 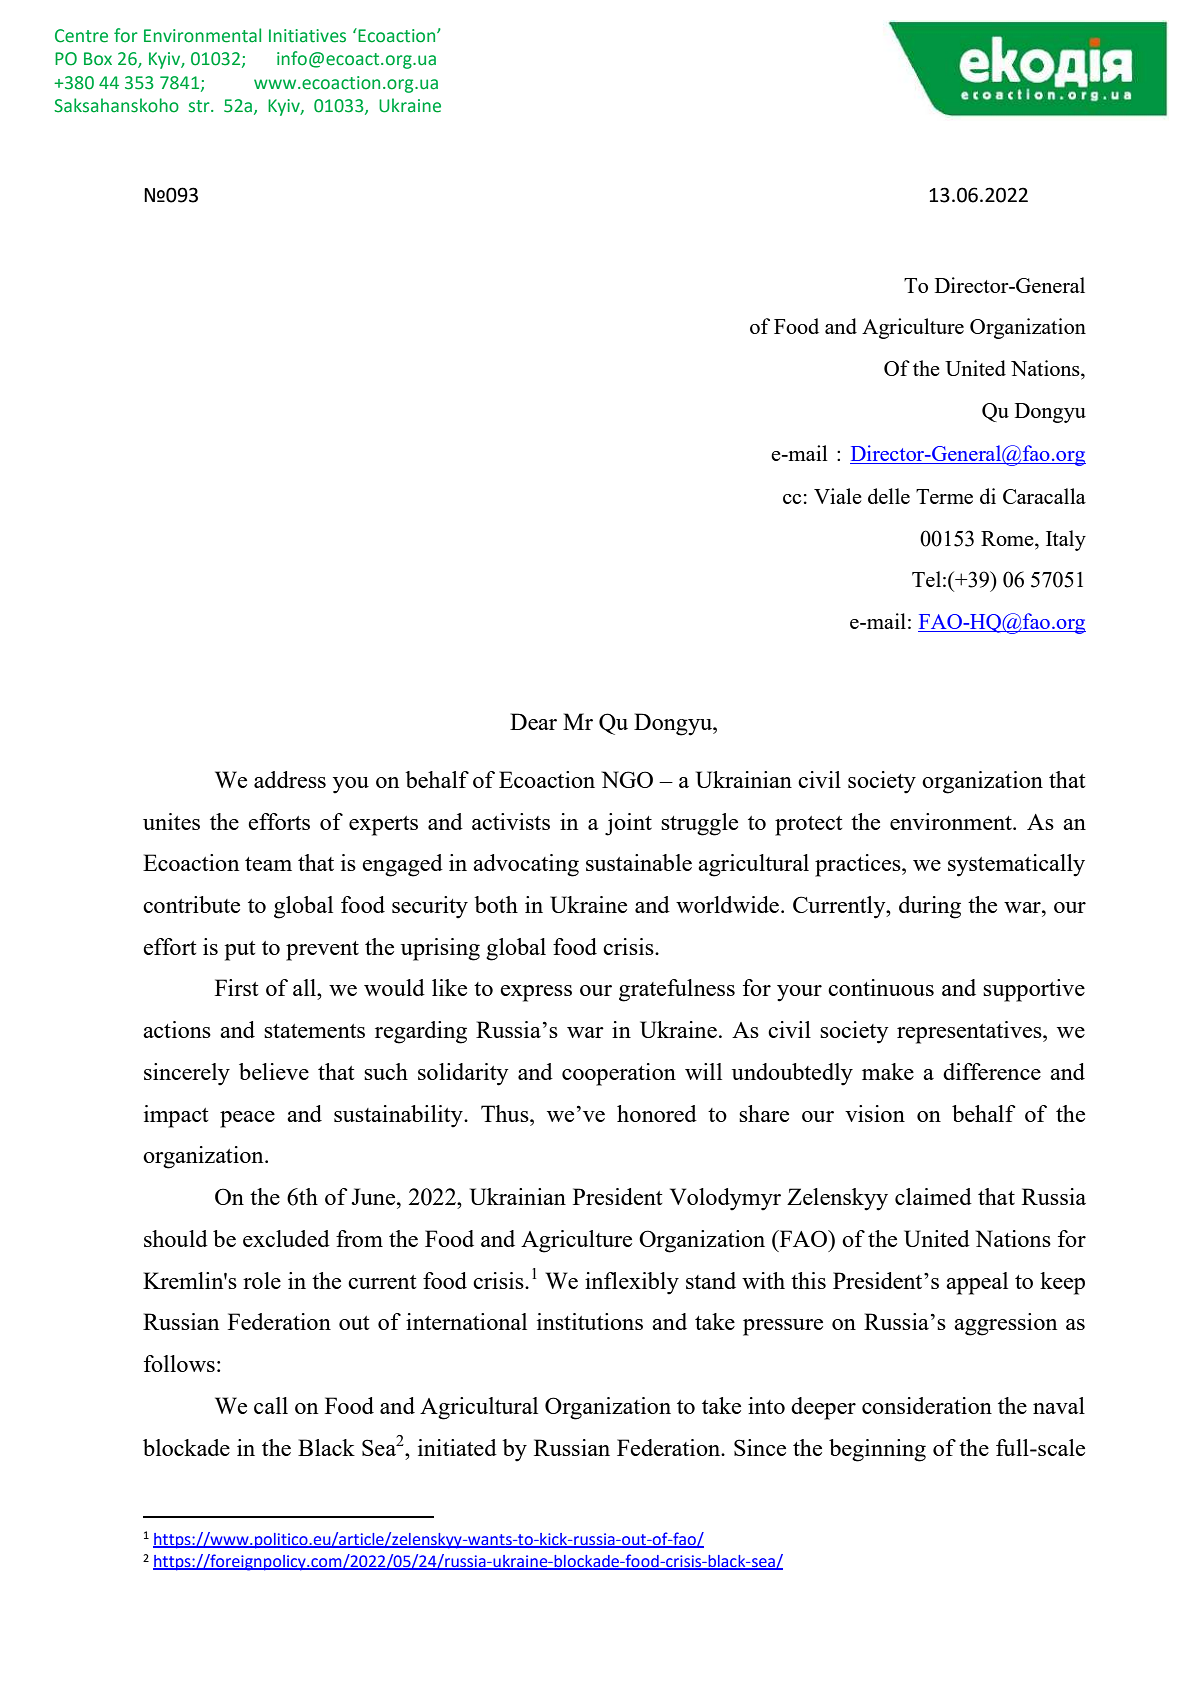 What do you see at coordinates (290, 779) in the screenshot?
I see `address` at bounding box center [290, 779].
